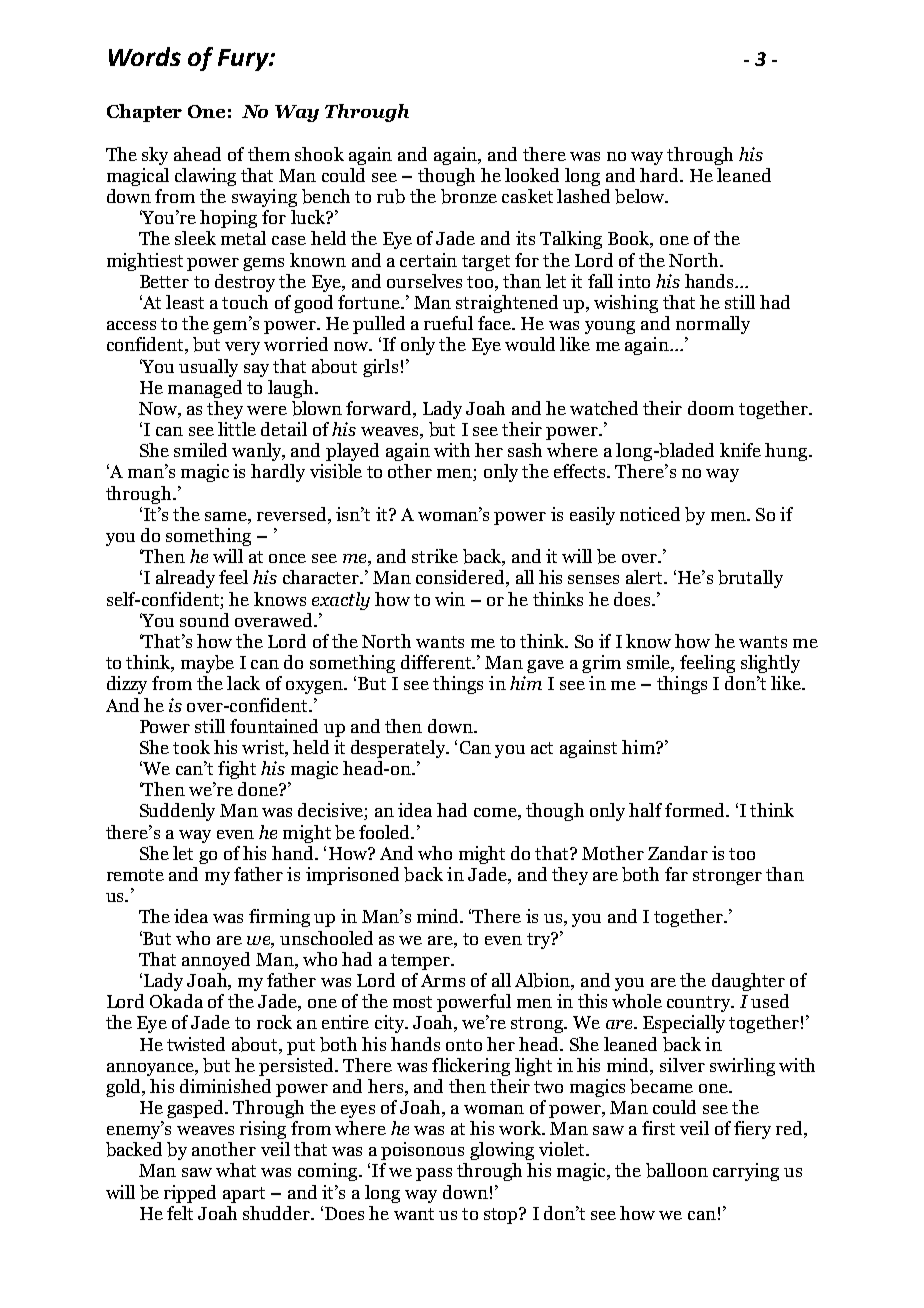 This screenshot has width=924, height=1308. Describe the element at coordinates (437, 662) in the screenshot. I see `different` at that location.
